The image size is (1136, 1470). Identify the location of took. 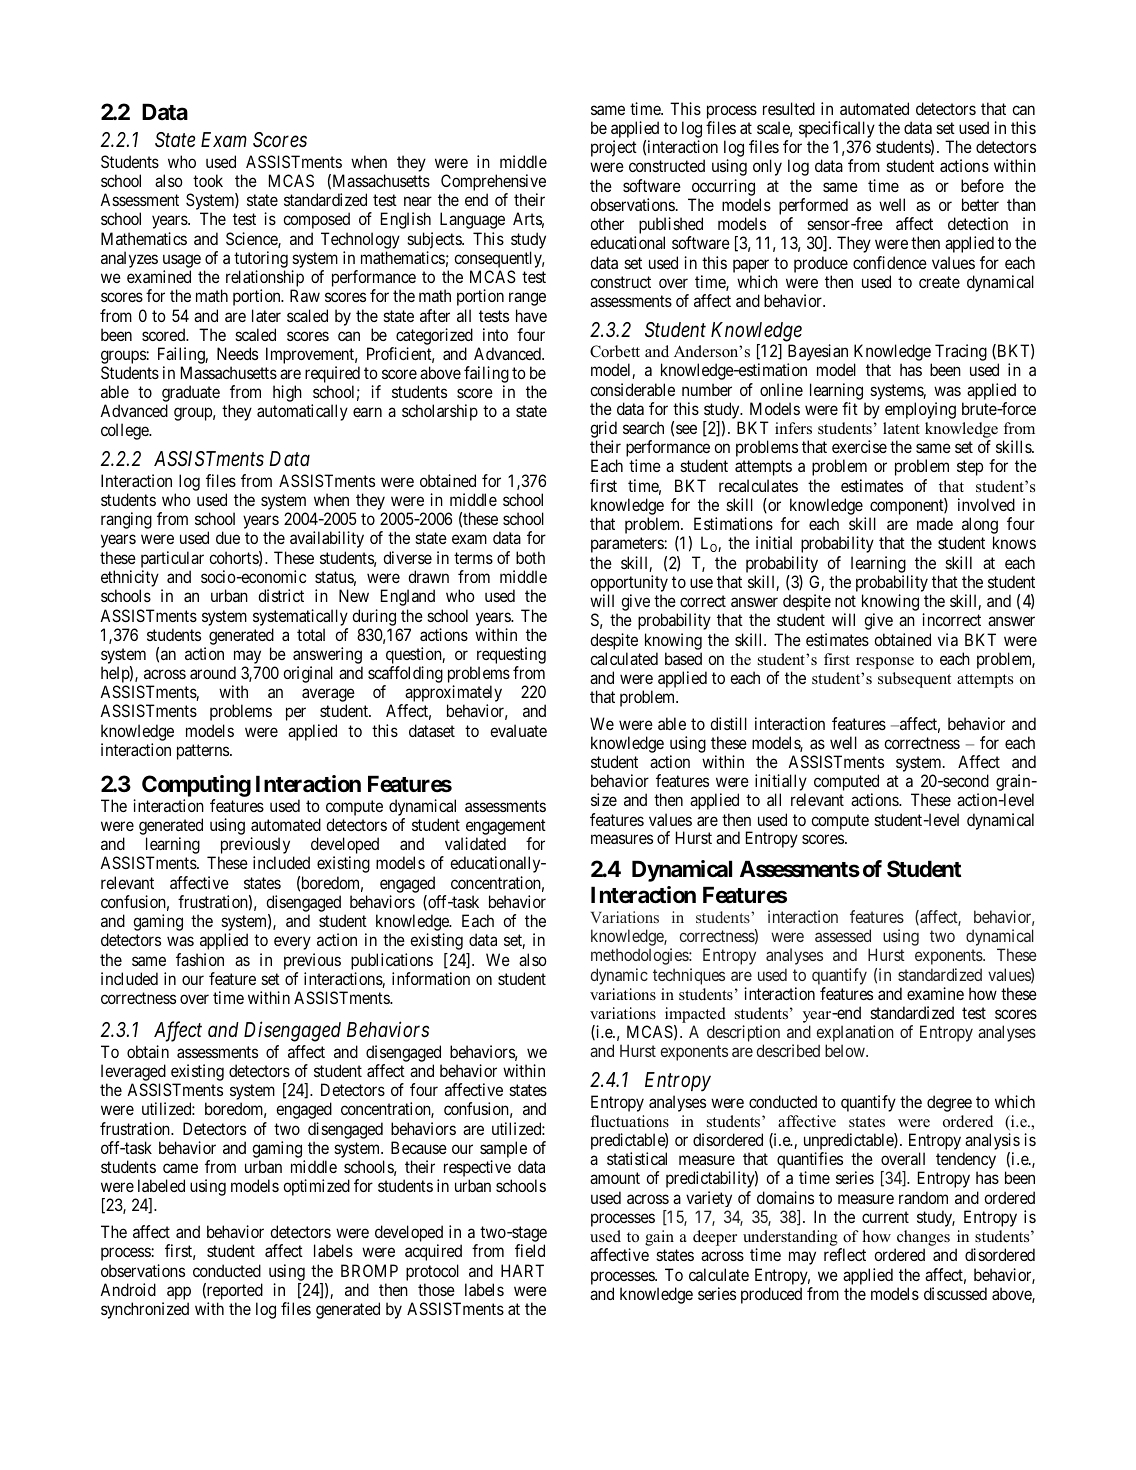
(208, 180).
